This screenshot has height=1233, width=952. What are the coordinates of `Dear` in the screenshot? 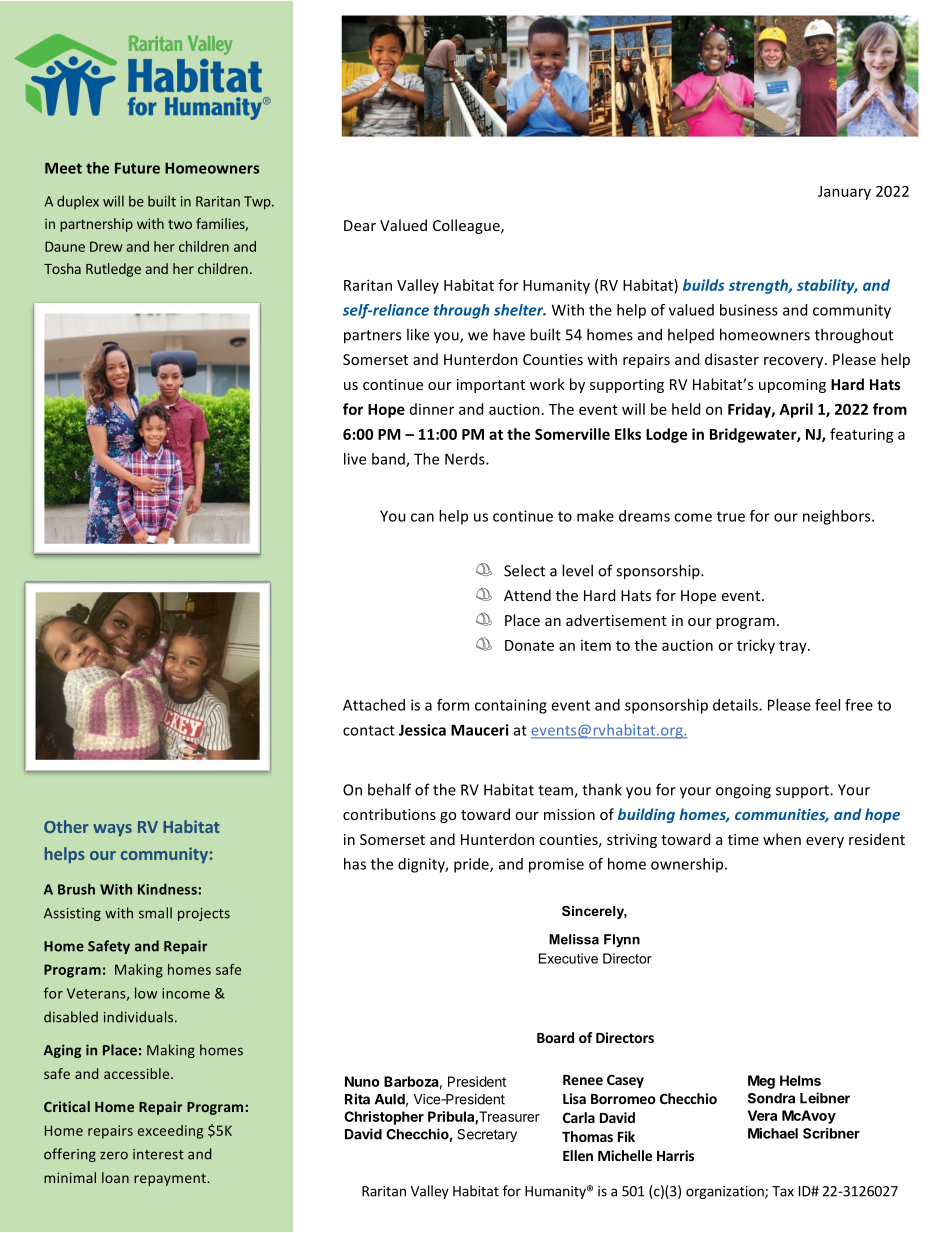 It's located at (360, 225).
